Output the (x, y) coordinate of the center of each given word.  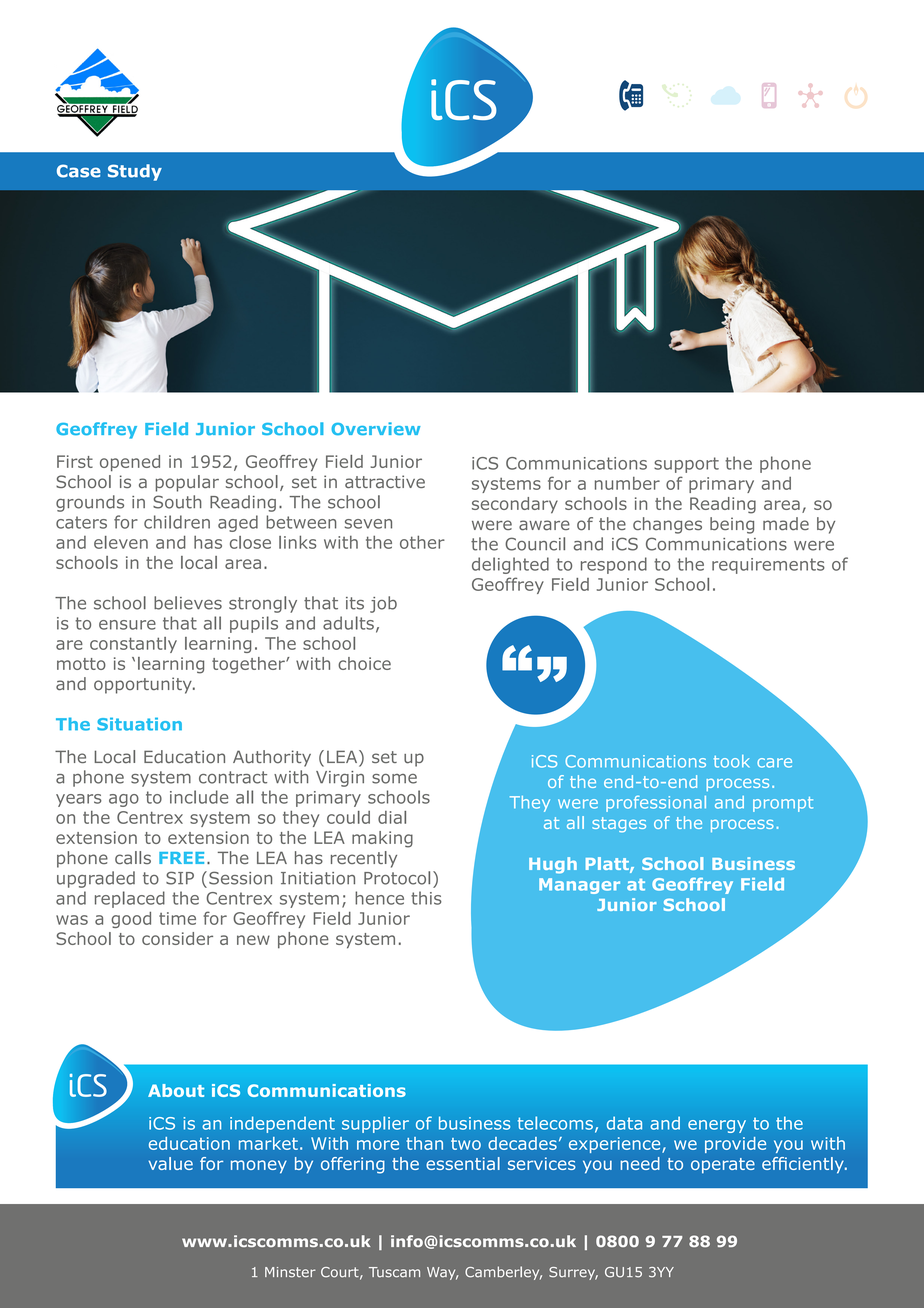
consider (177, 938)
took (731, 761)
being (732, 525)
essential (463, 1163)
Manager (579, 886)
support (686, 465)
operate (723, 1166)
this (426, 898)
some (394, 779)
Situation (139, 724)
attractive (385, 481)
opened (130, 463)
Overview (376, 428)
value (171, 1163)
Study (135, 172)
